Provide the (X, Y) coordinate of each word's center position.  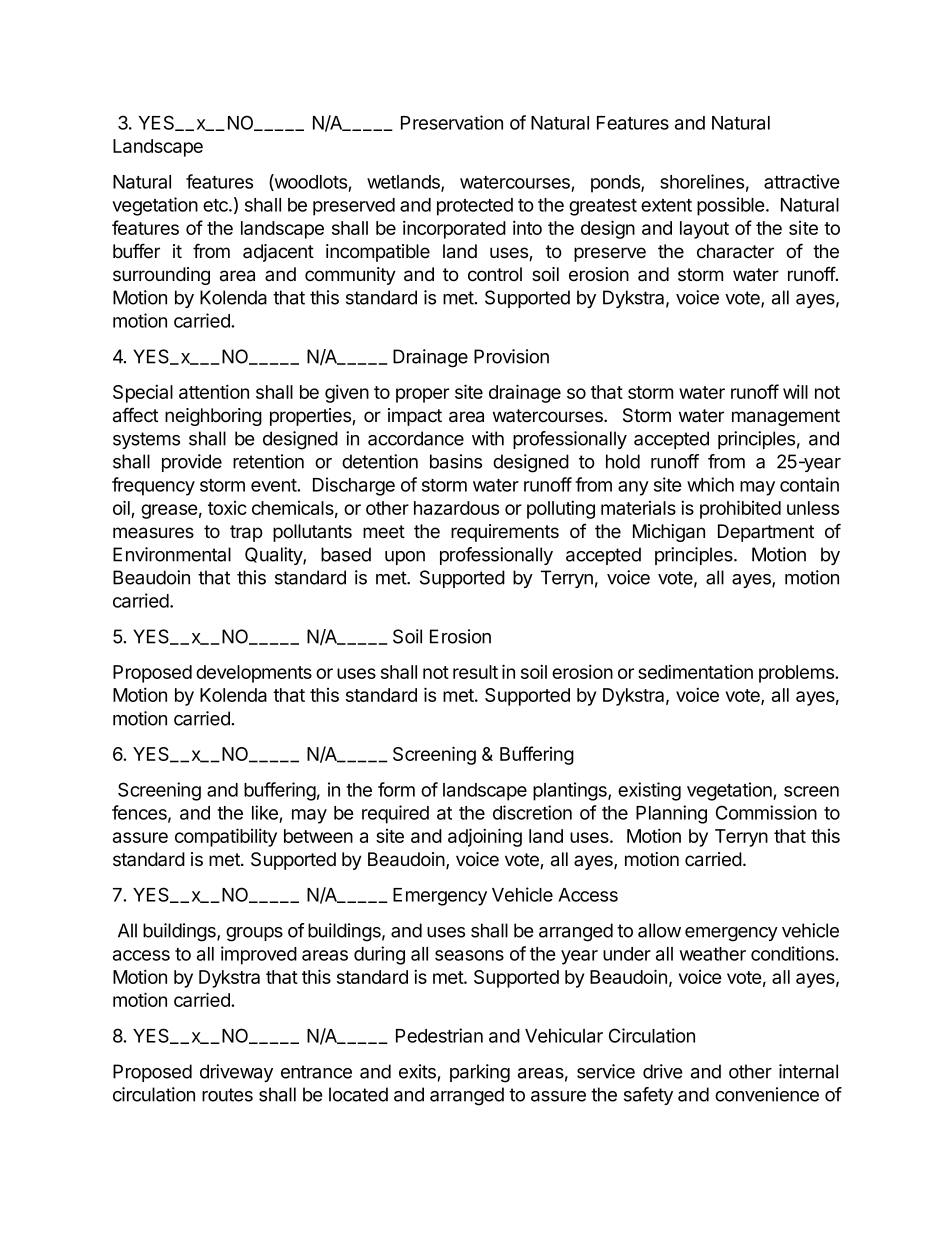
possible (731, 206)
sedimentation (695, 671)
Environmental (172, 554)
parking (480, 1073)
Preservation (452, 122)
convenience (767, 1094)
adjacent (278, 253)
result (475, 672)
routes (227, 1095)
